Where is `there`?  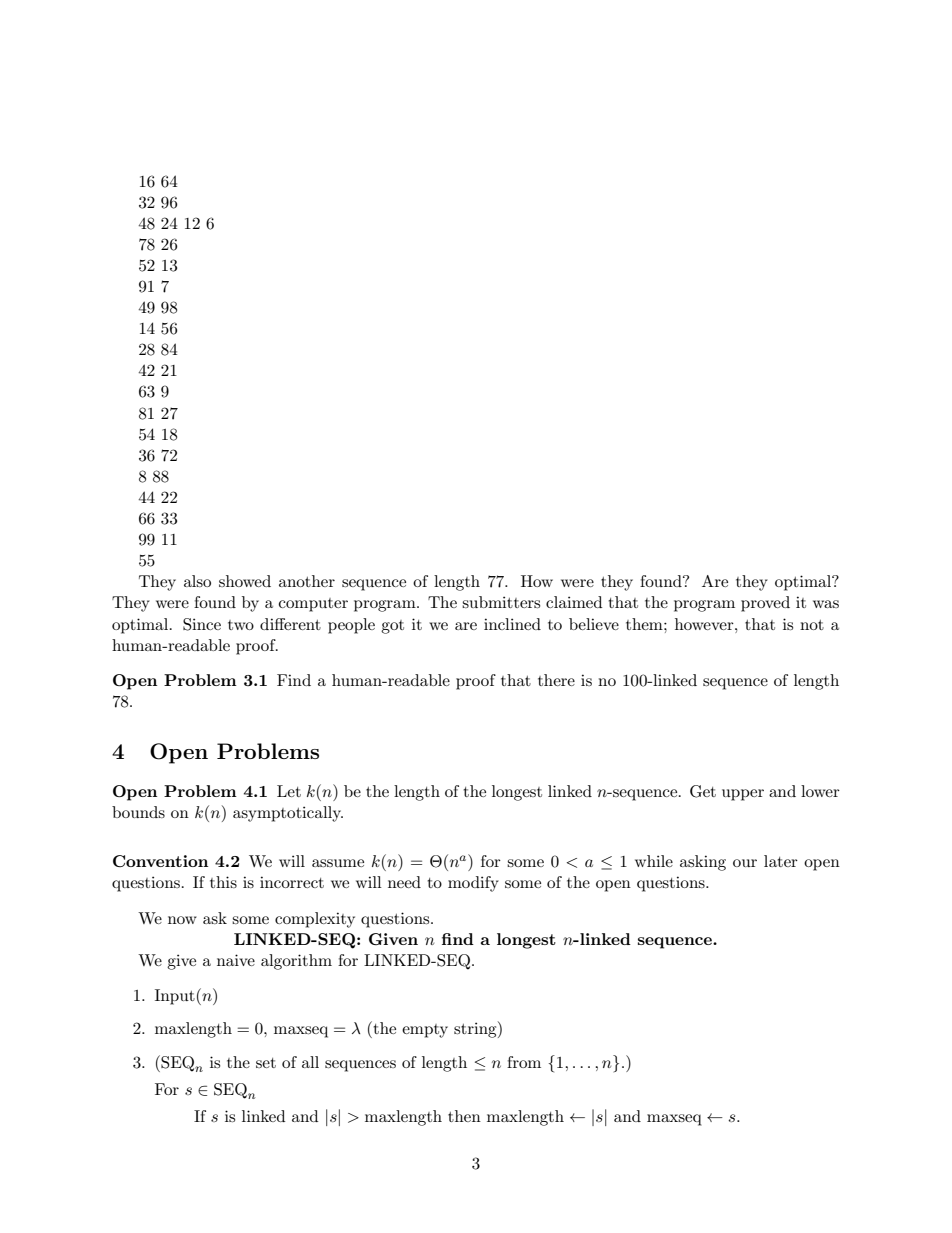 there is located at coordinates (556, 680).
